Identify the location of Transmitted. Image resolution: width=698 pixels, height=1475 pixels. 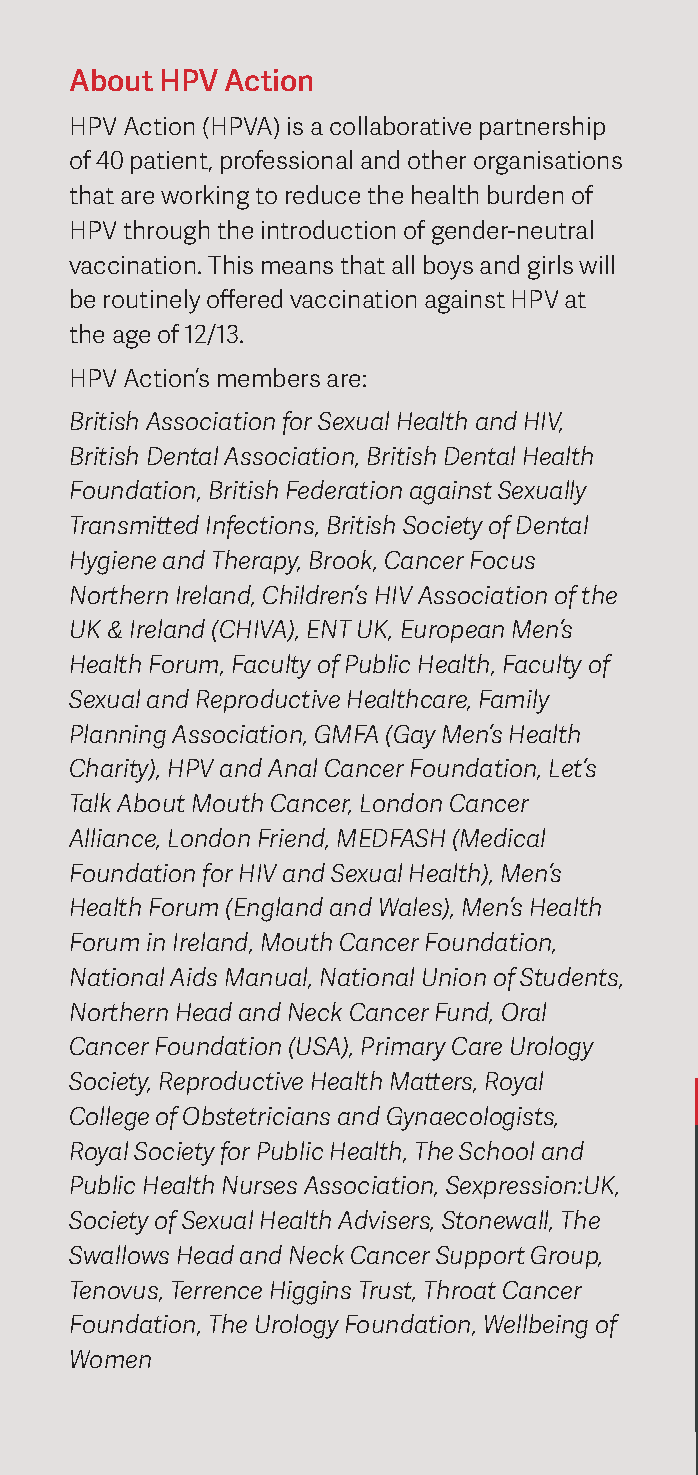
(135, 524).
